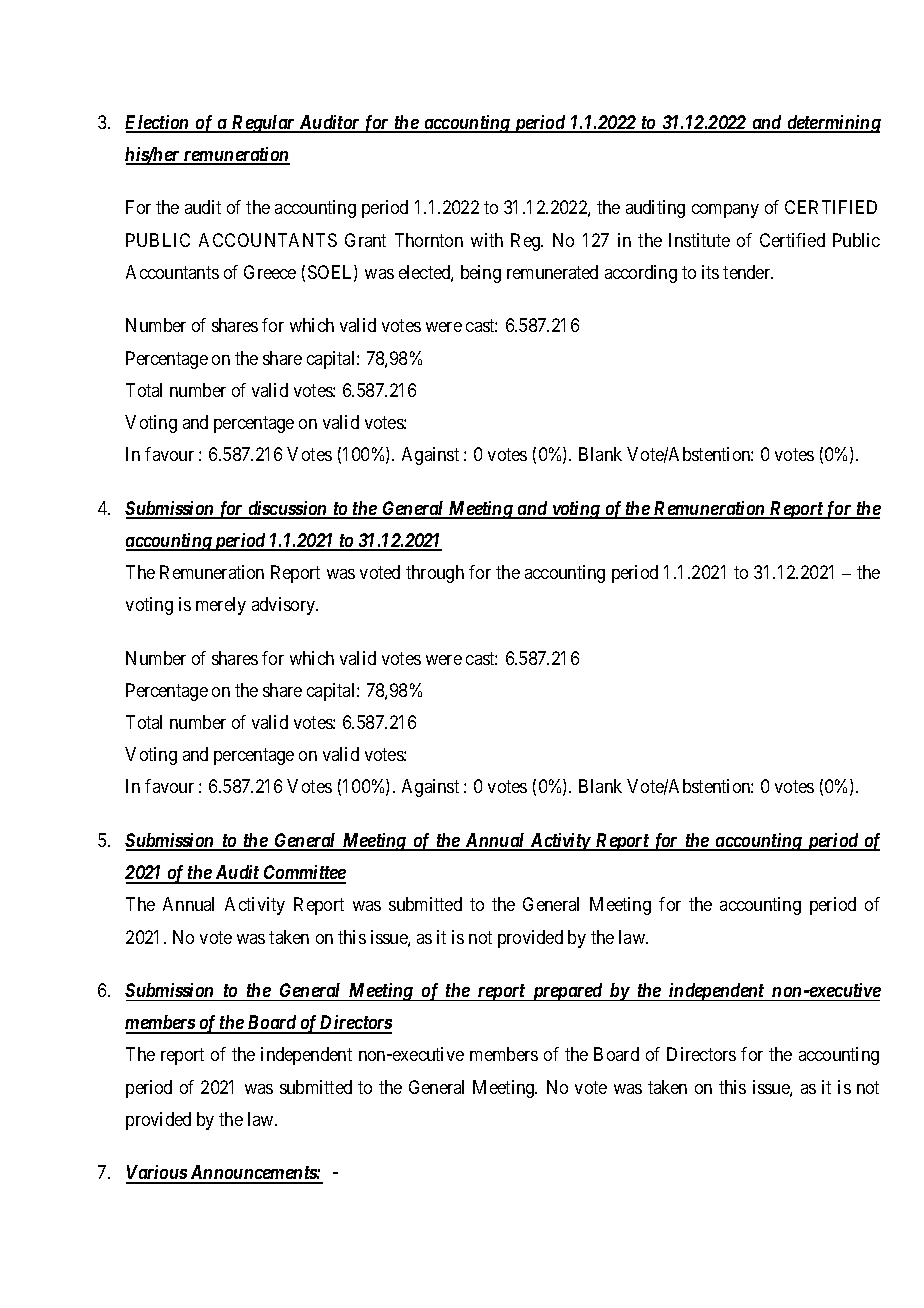  What do you see at coordinates (285, 606) in the screenshot?
I see `advisory` at bounding box center [285, 606].
